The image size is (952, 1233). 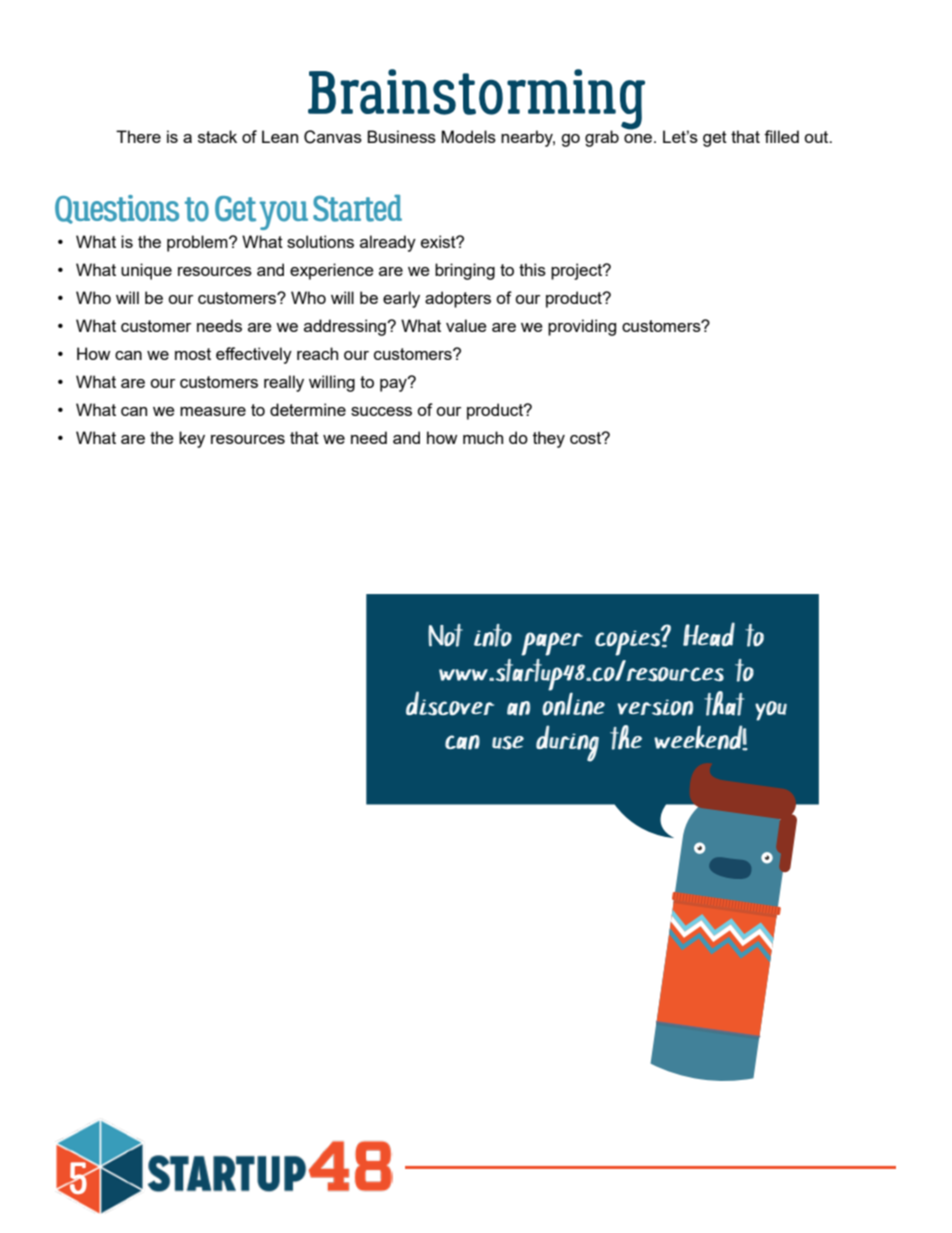 I want to click on much, so click(x=483, y=437).
